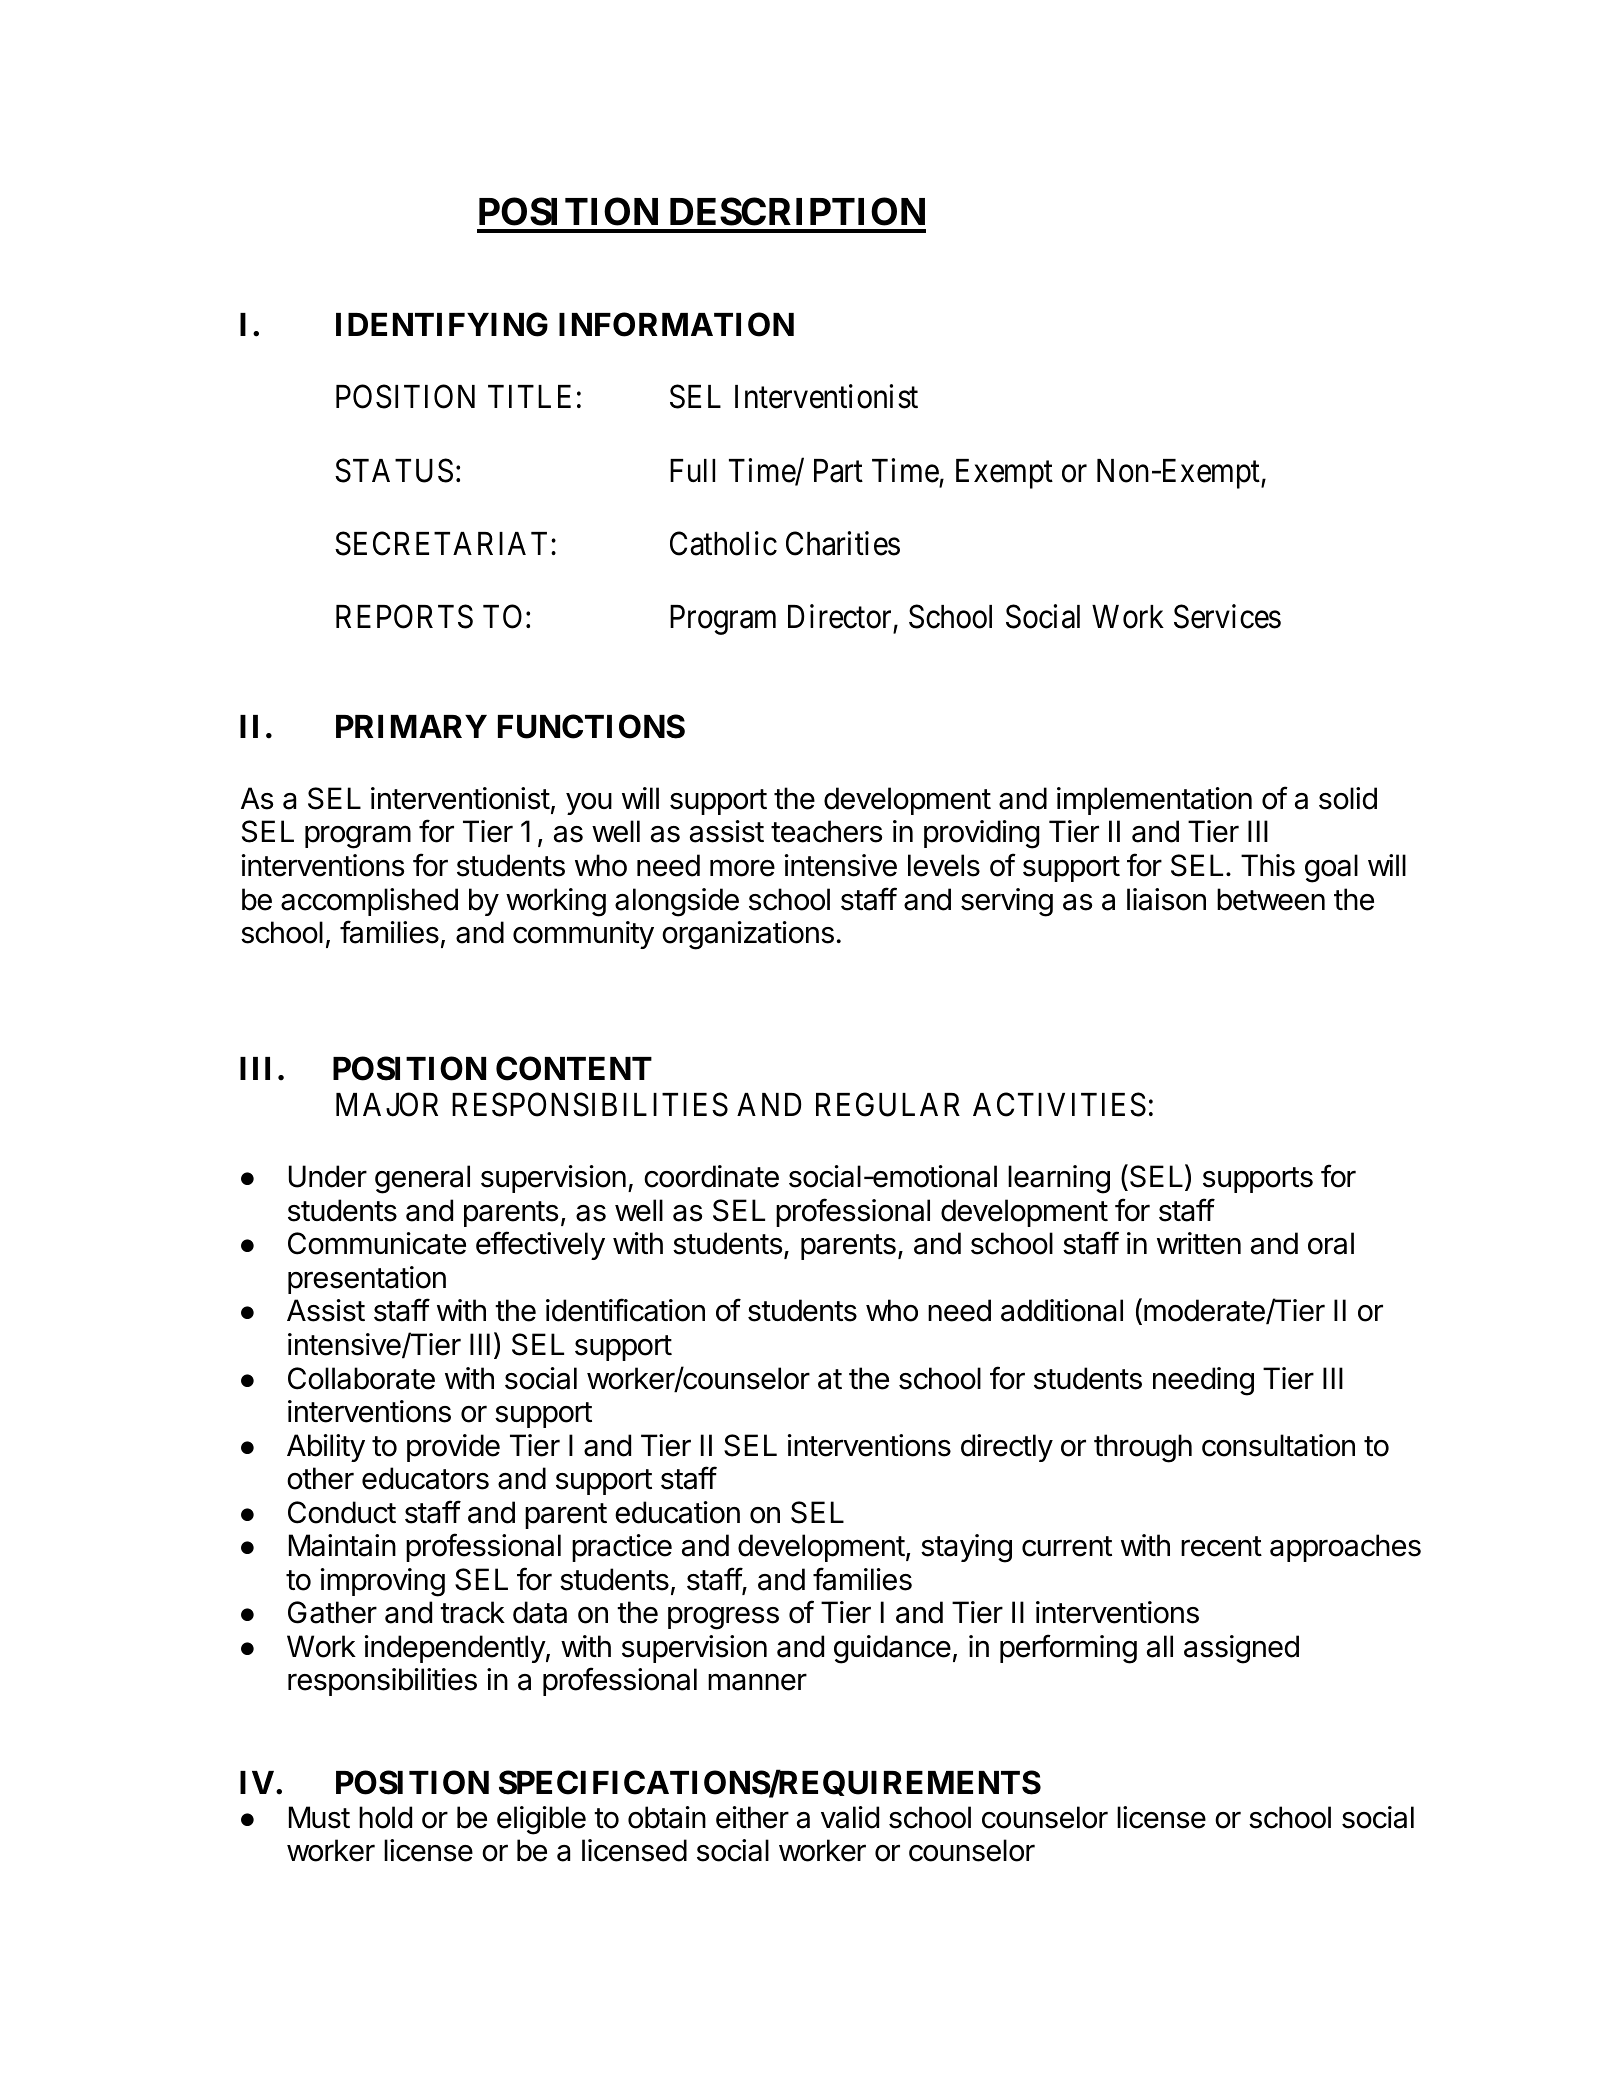  What do you see at coordinates (442, 324) in the screenshot?
I see `IDENTIFYING` at bounding box center [442, 324].
